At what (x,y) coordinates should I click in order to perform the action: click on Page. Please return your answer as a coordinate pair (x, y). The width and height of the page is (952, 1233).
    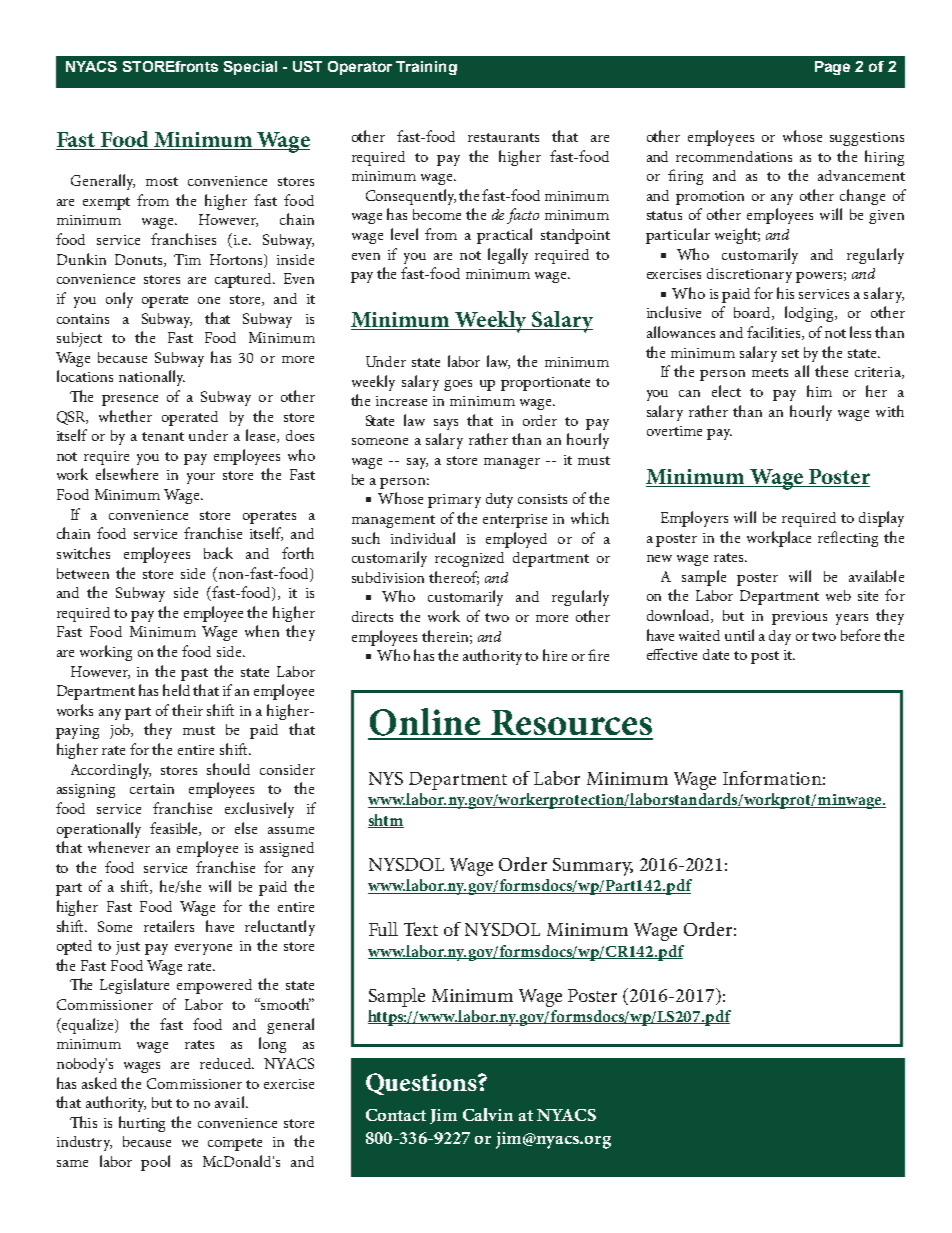
    Looking at the image, I should click on (832, 68).
